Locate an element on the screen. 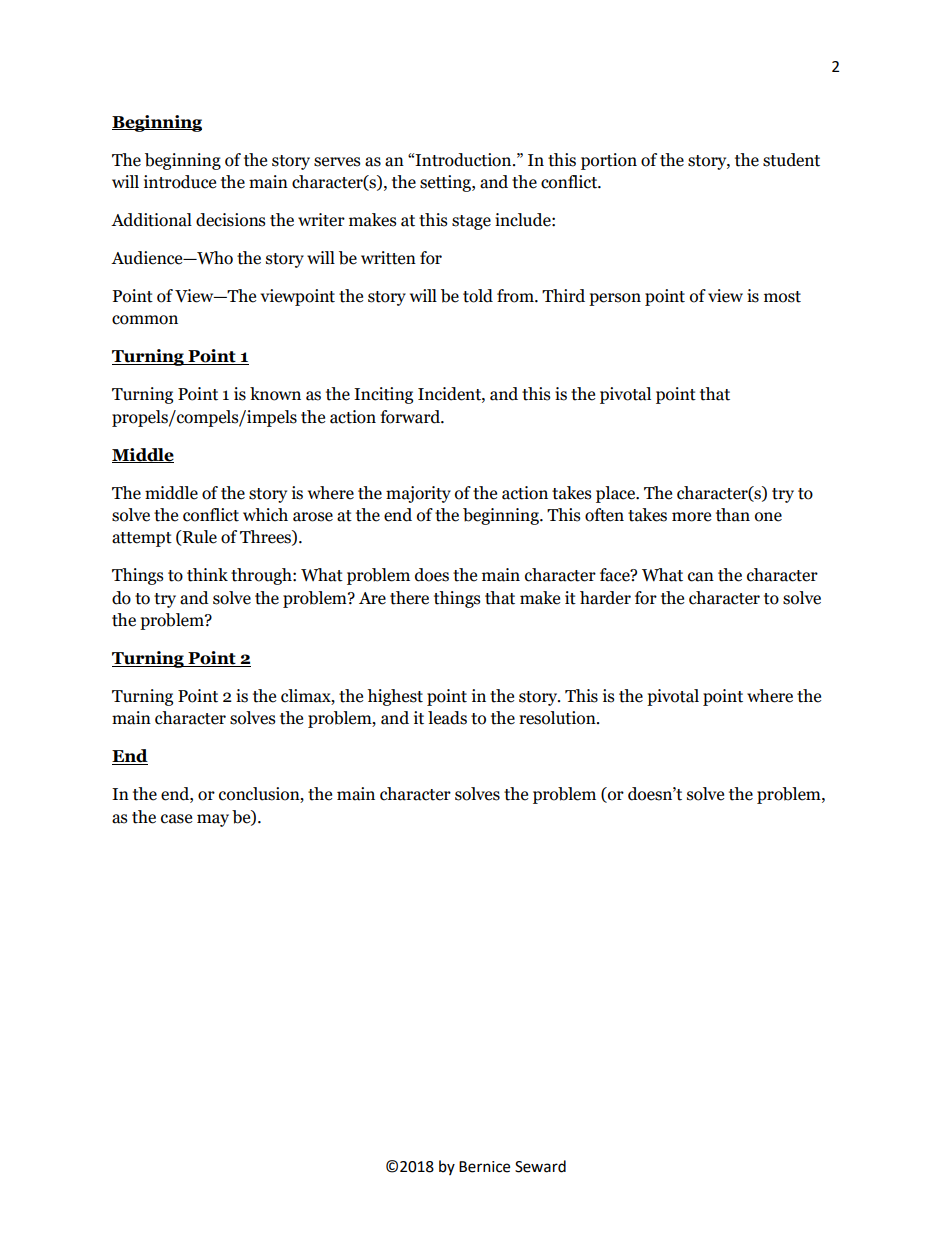 The image size is (952, 1233). stage is located at coordinates (471, 222).
